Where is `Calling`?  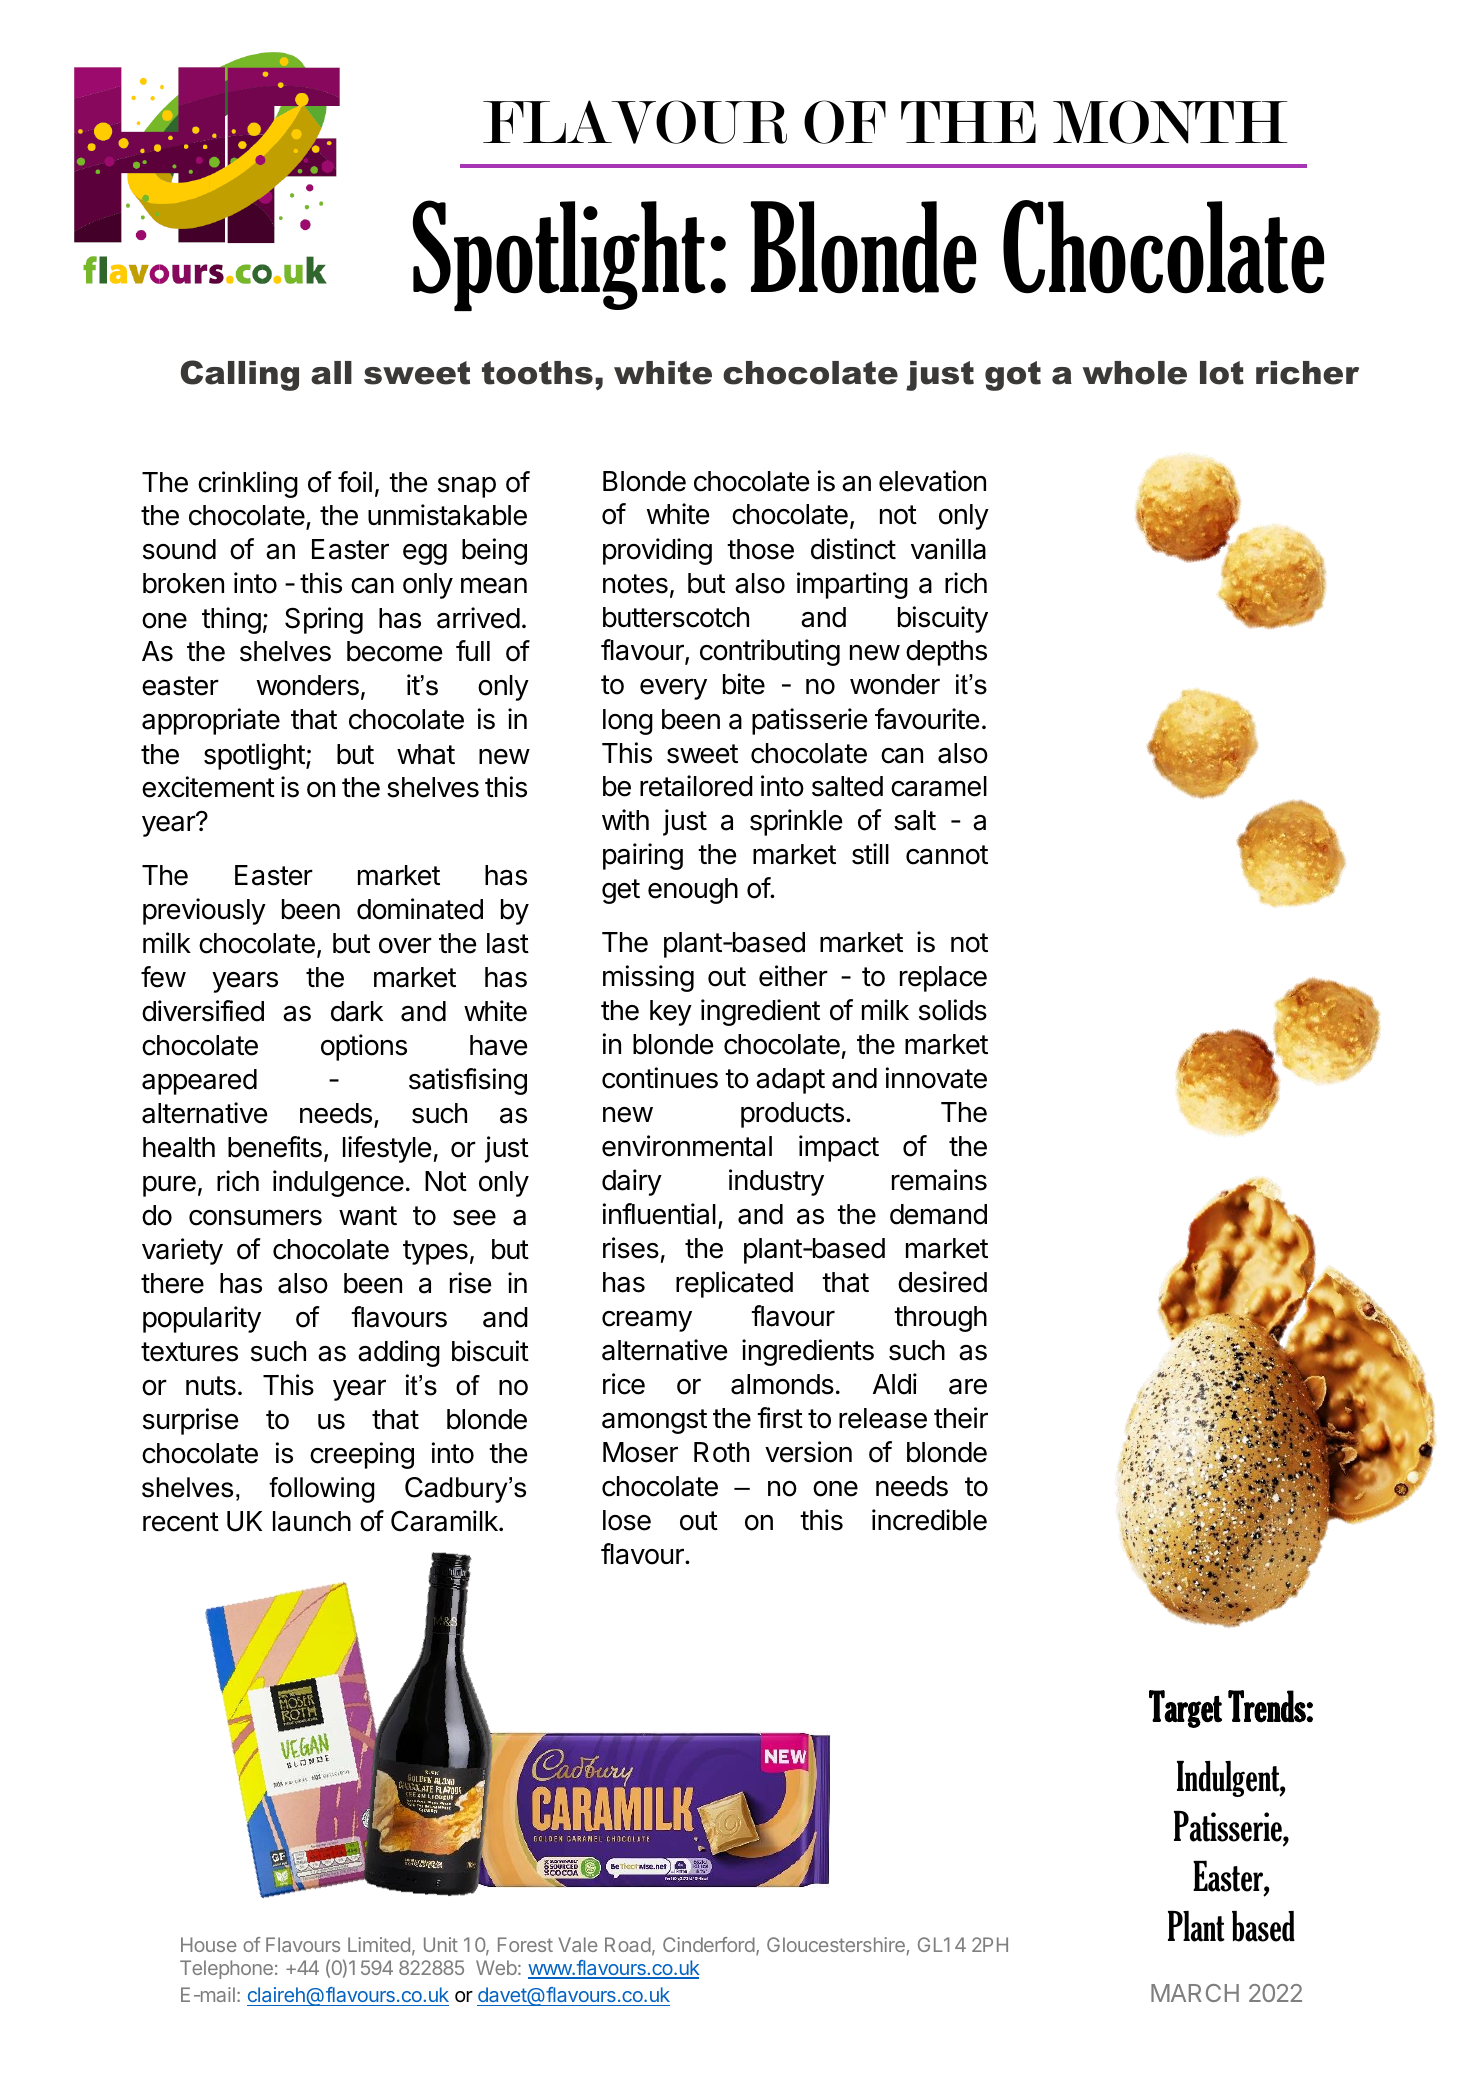 Calling is located at coordinates (240, 375).
